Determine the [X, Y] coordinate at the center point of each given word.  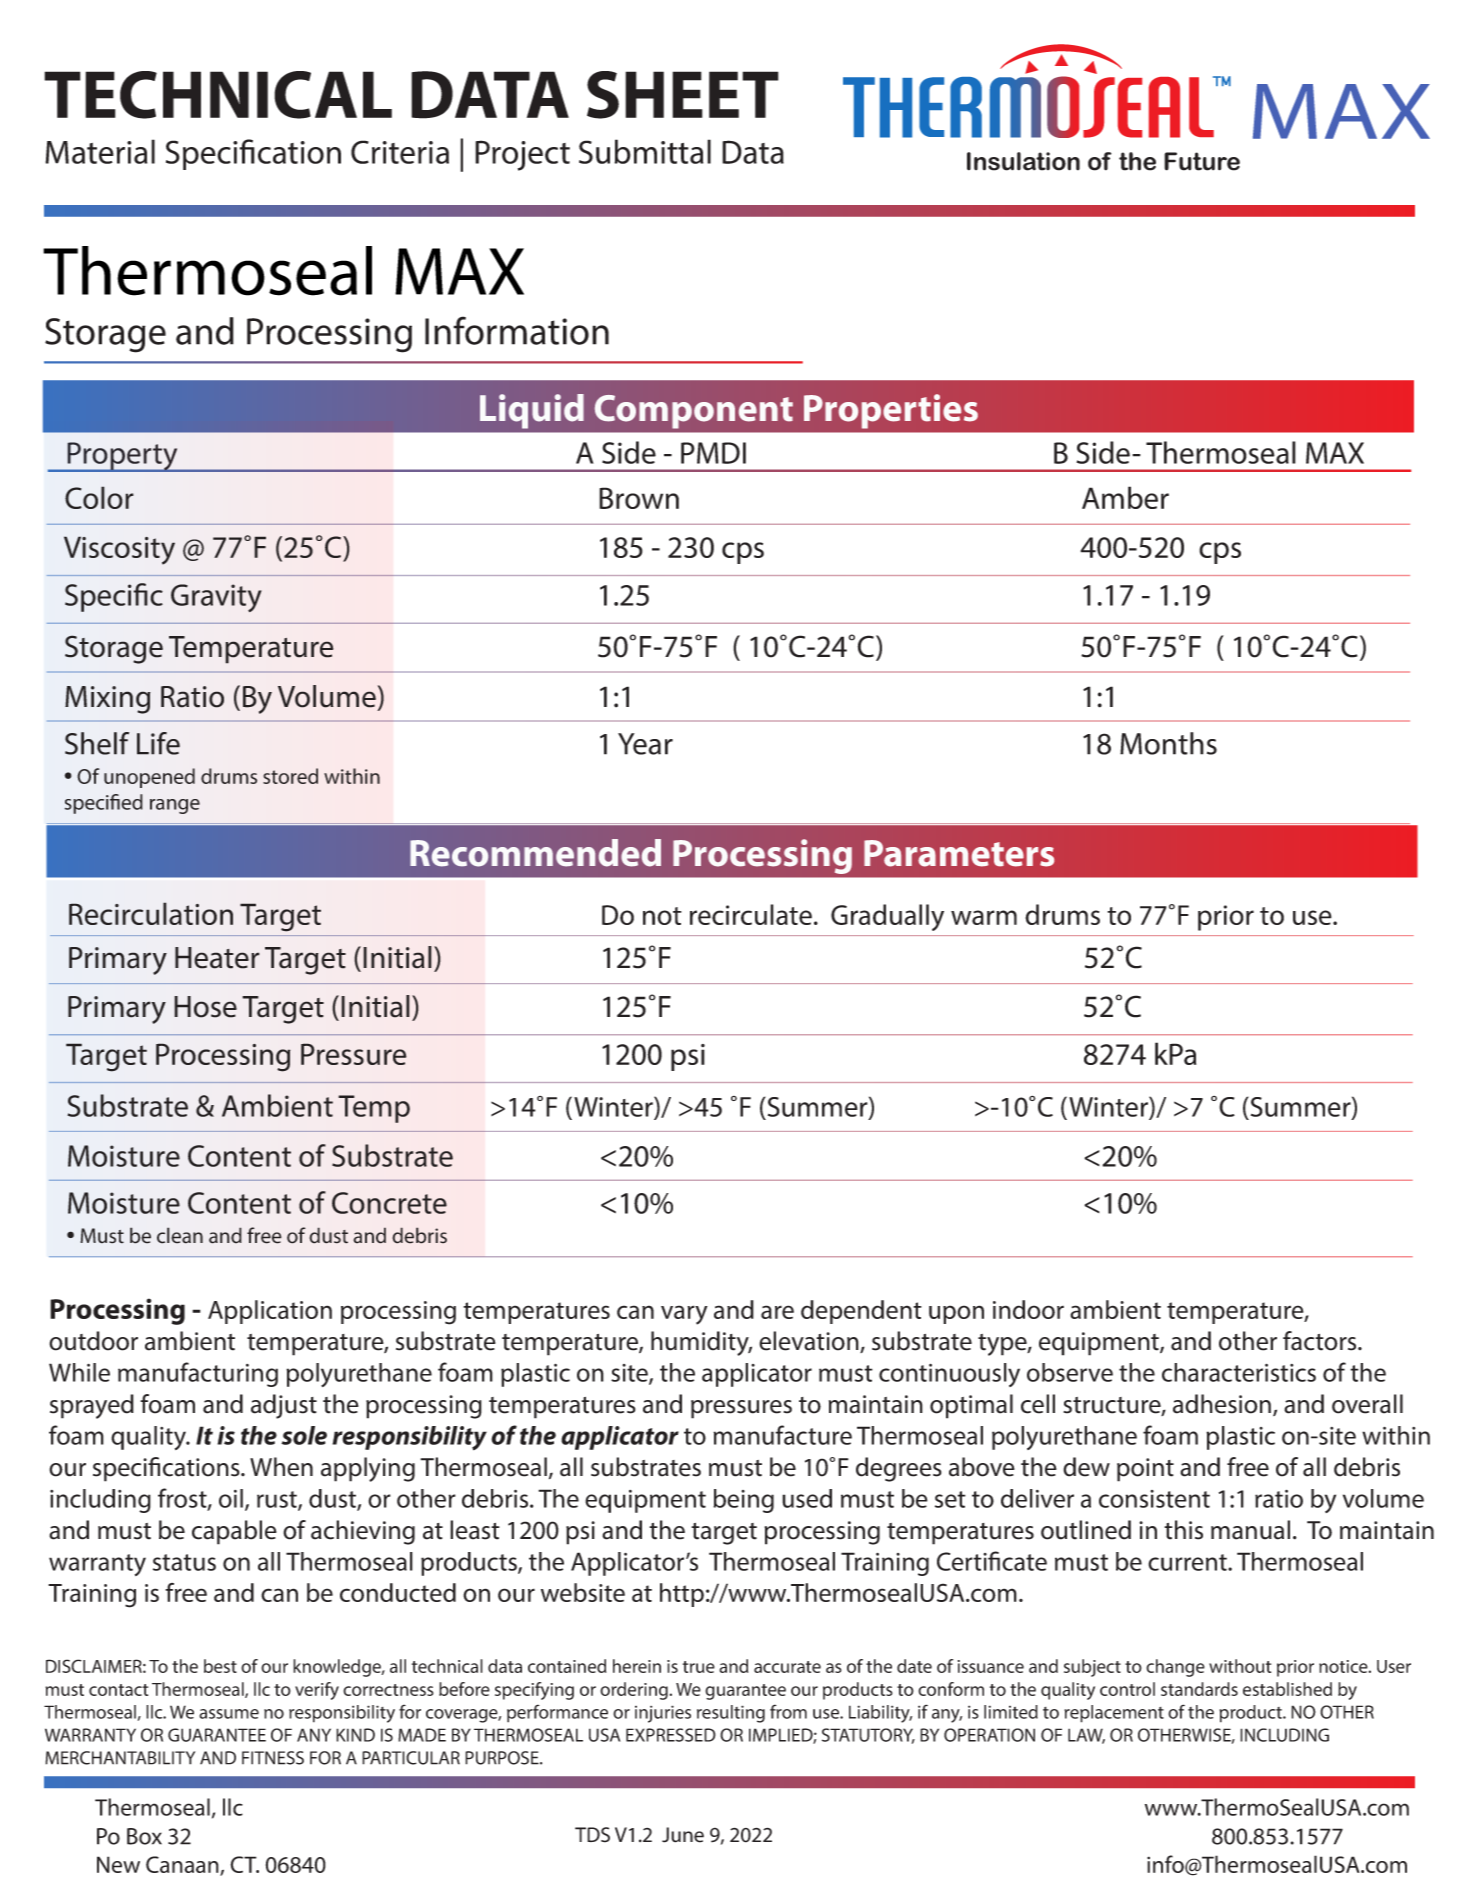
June [683, 1835]
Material [100, 151]
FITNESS [273, 1758]
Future [1202, 161]
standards [1199, 1689]
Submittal [645, 151]
